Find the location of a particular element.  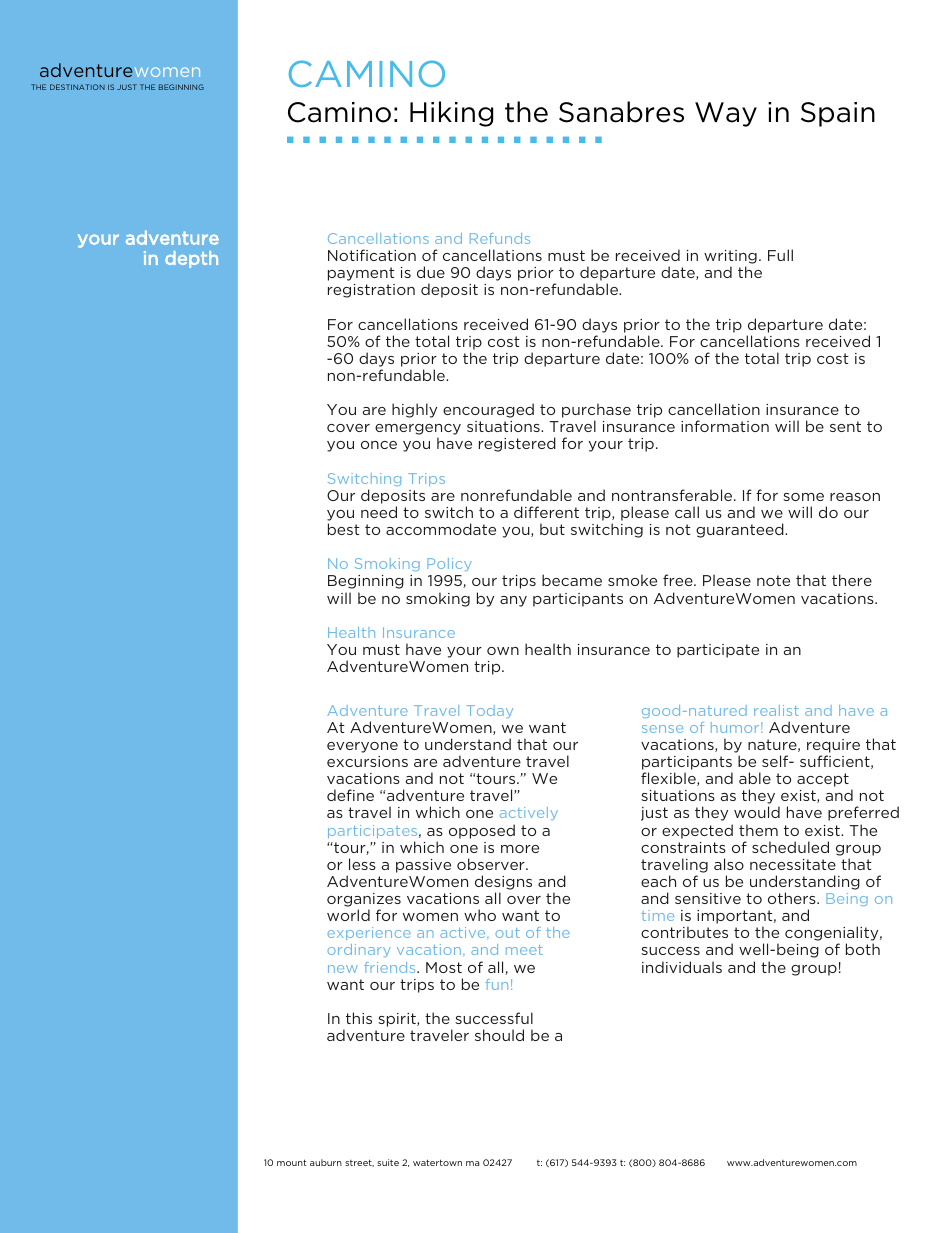

any is located at coordinates (513, 601).
